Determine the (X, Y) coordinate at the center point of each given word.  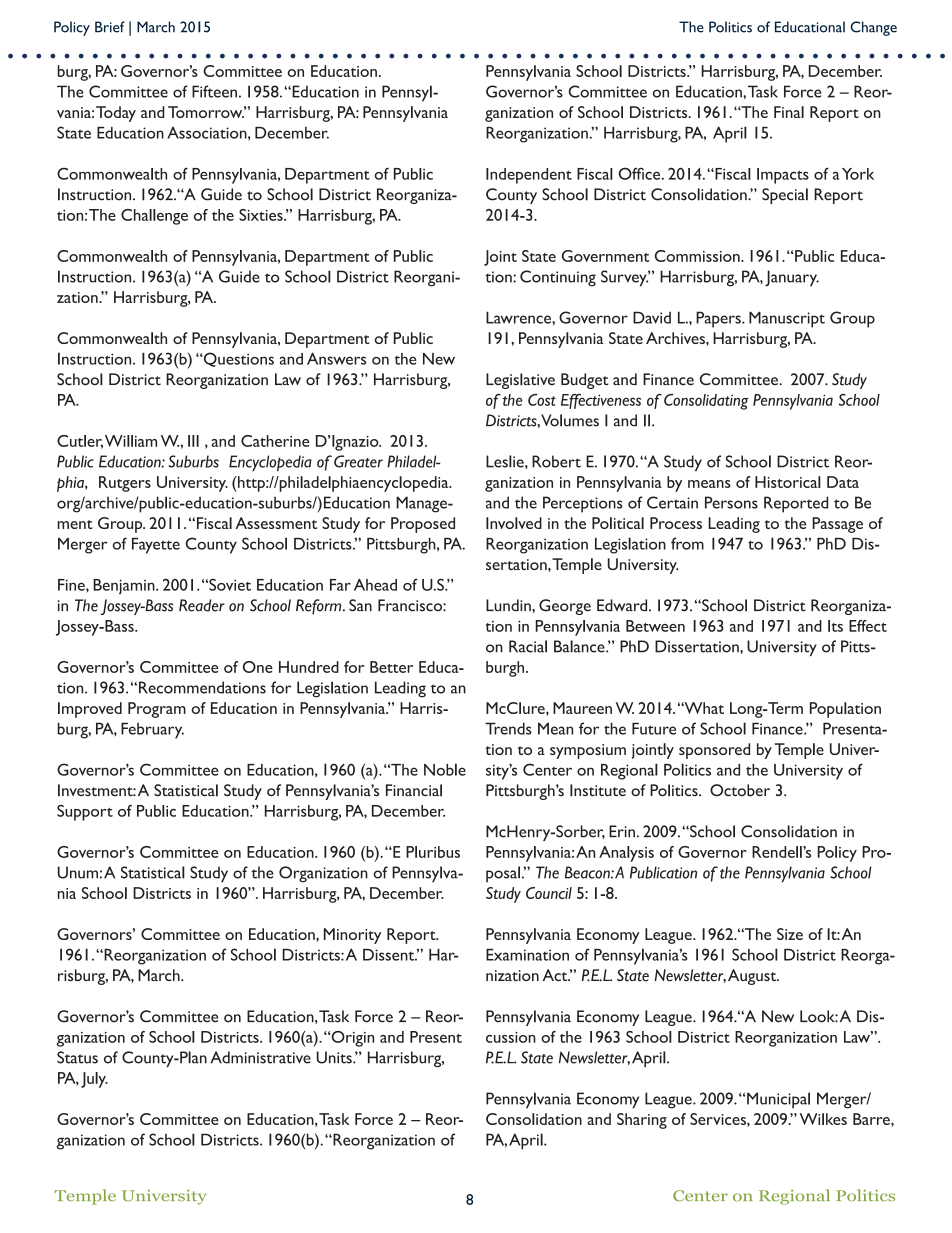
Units (335, 1057)
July (94, 1080)
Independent (529, 176)
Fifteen (214, 91)
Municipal (778, 1100)
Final (789, 112)
